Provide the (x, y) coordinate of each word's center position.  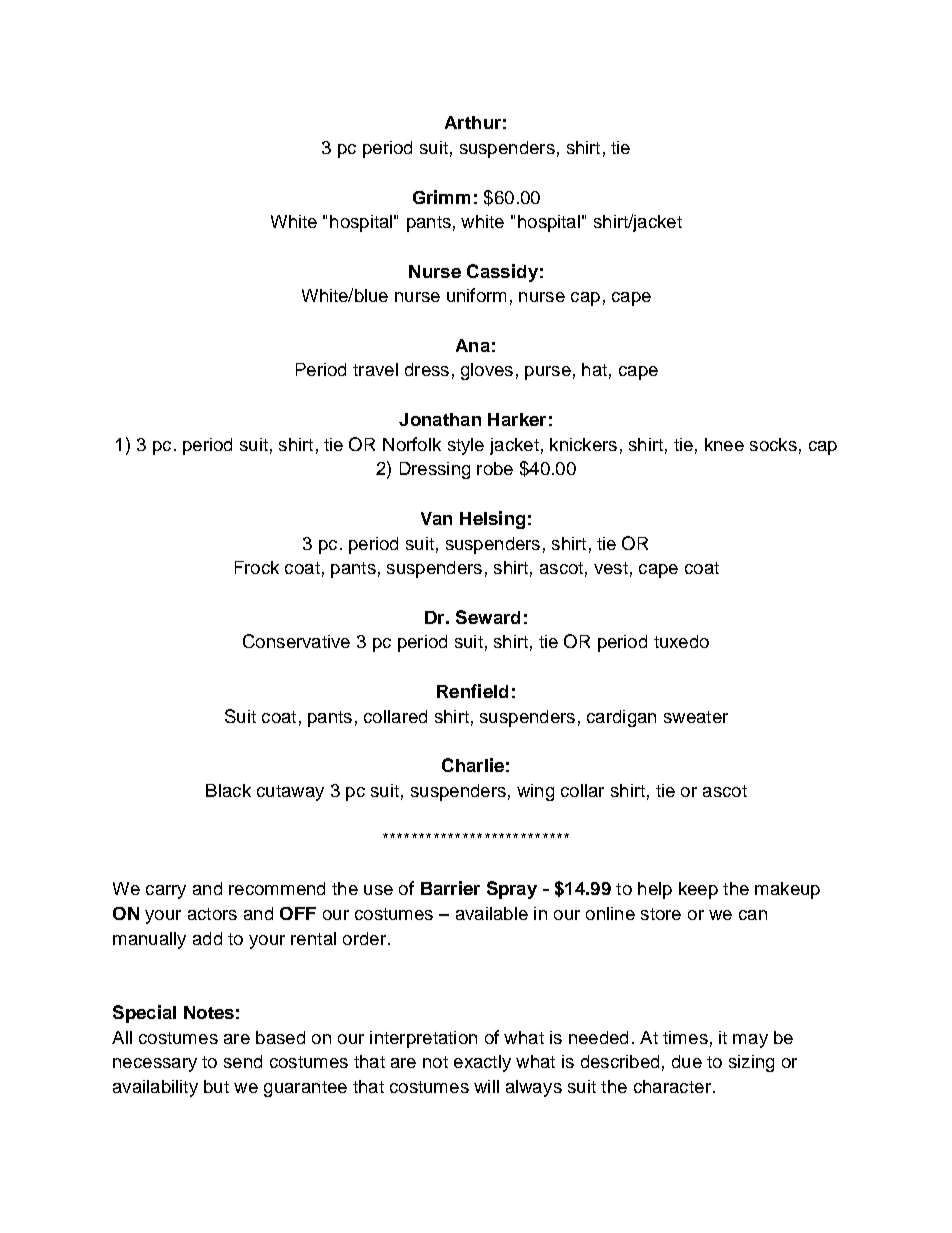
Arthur (473, 122)
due (687, 1061)
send (243, 1061)
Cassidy (502, 273)
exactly (482, 1063)
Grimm (441, 197)
